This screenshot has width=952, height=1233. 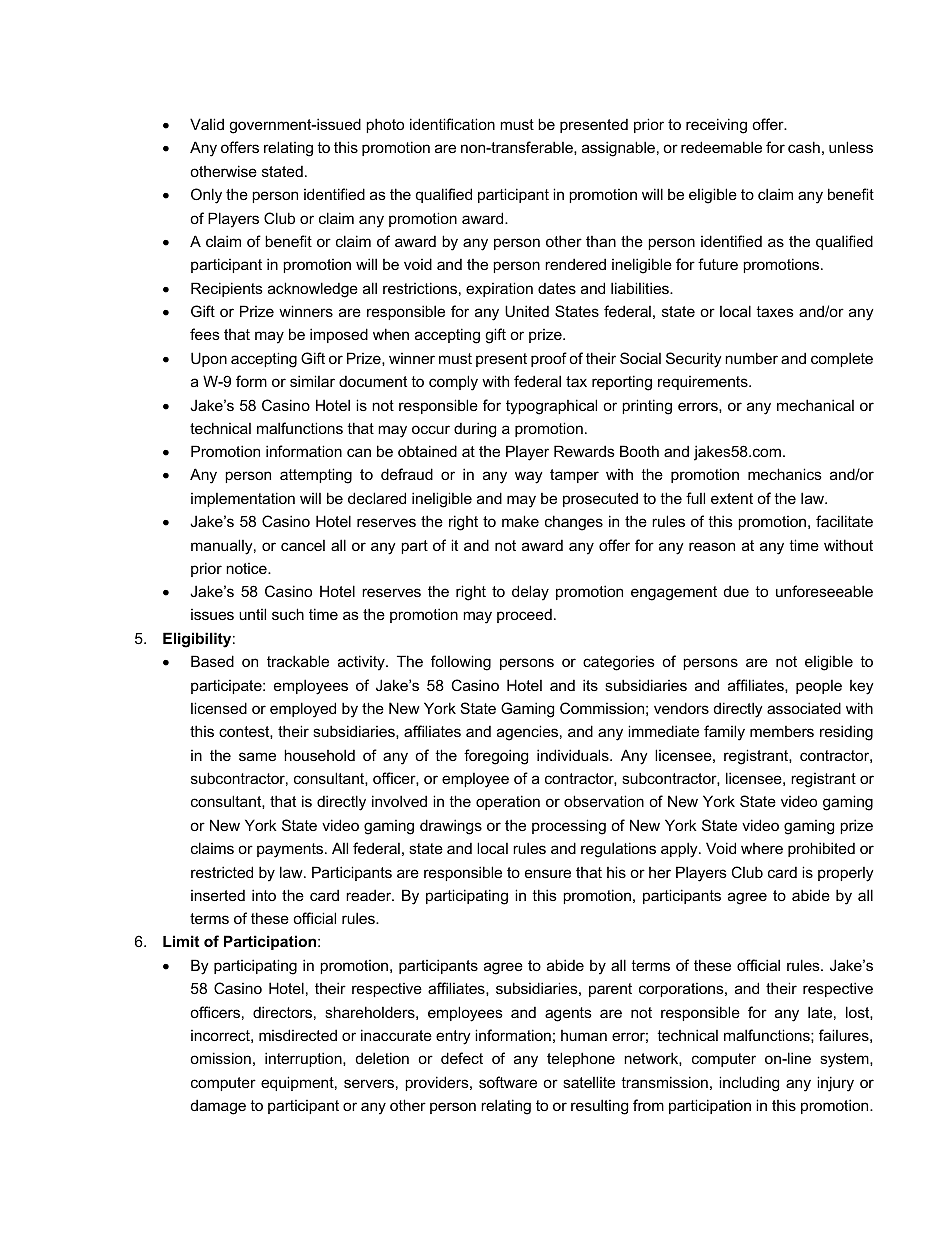 What do you see at coordinates (220, 1058) in the screenshot?
I see `omission` at bounding box center [220, 1058].
